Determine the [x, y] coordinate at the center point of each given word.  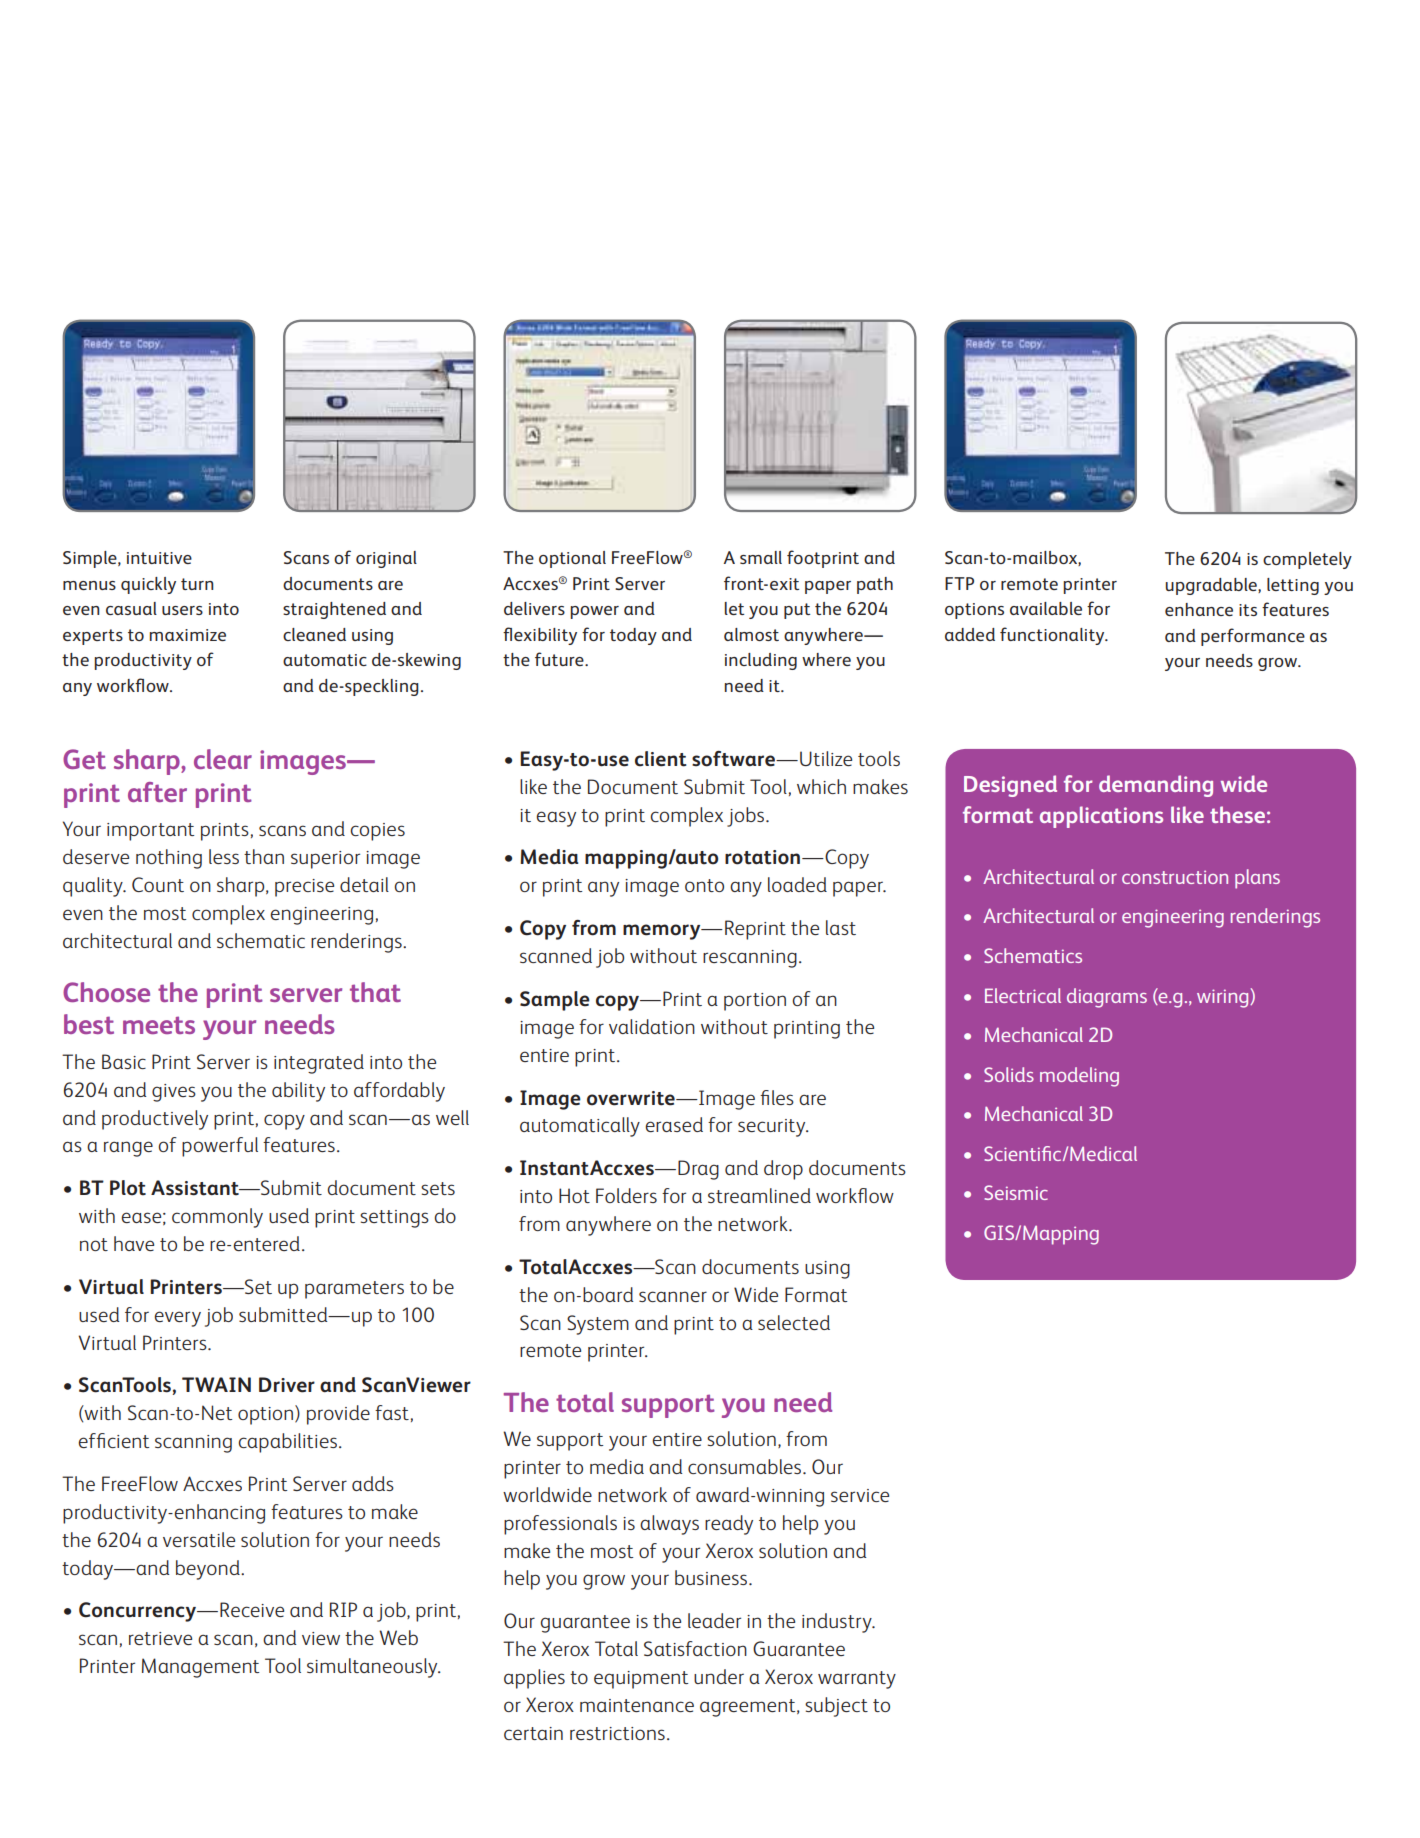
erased [674, 1124]
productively [155, 1120]
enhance [1199, 609]
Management [200, 1668]
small [761, 557]
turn [197, 584]
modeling [1079, 1077]
